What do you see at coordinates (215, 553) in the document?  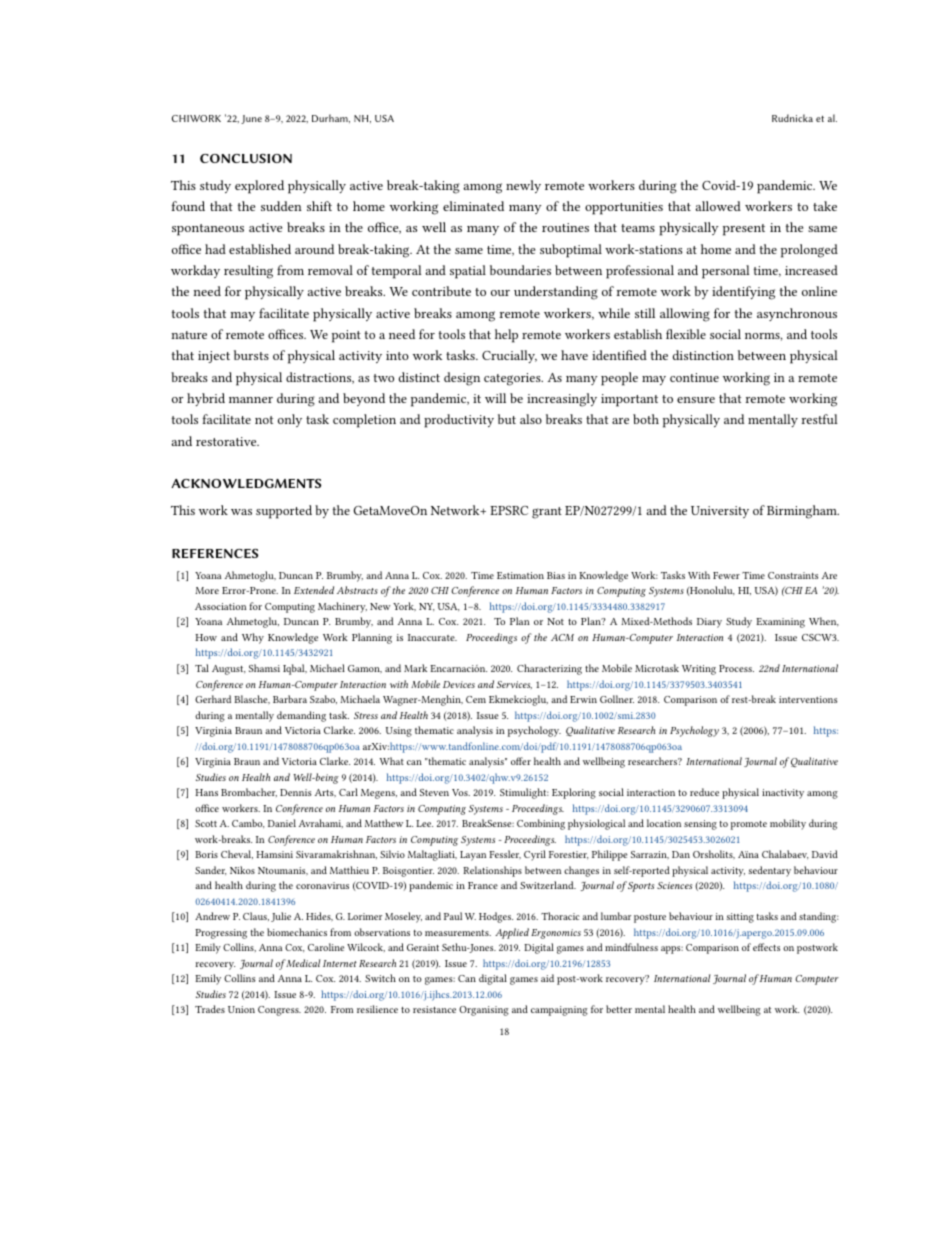 I see `REFERENCES` at bounding box center [215, 553].
